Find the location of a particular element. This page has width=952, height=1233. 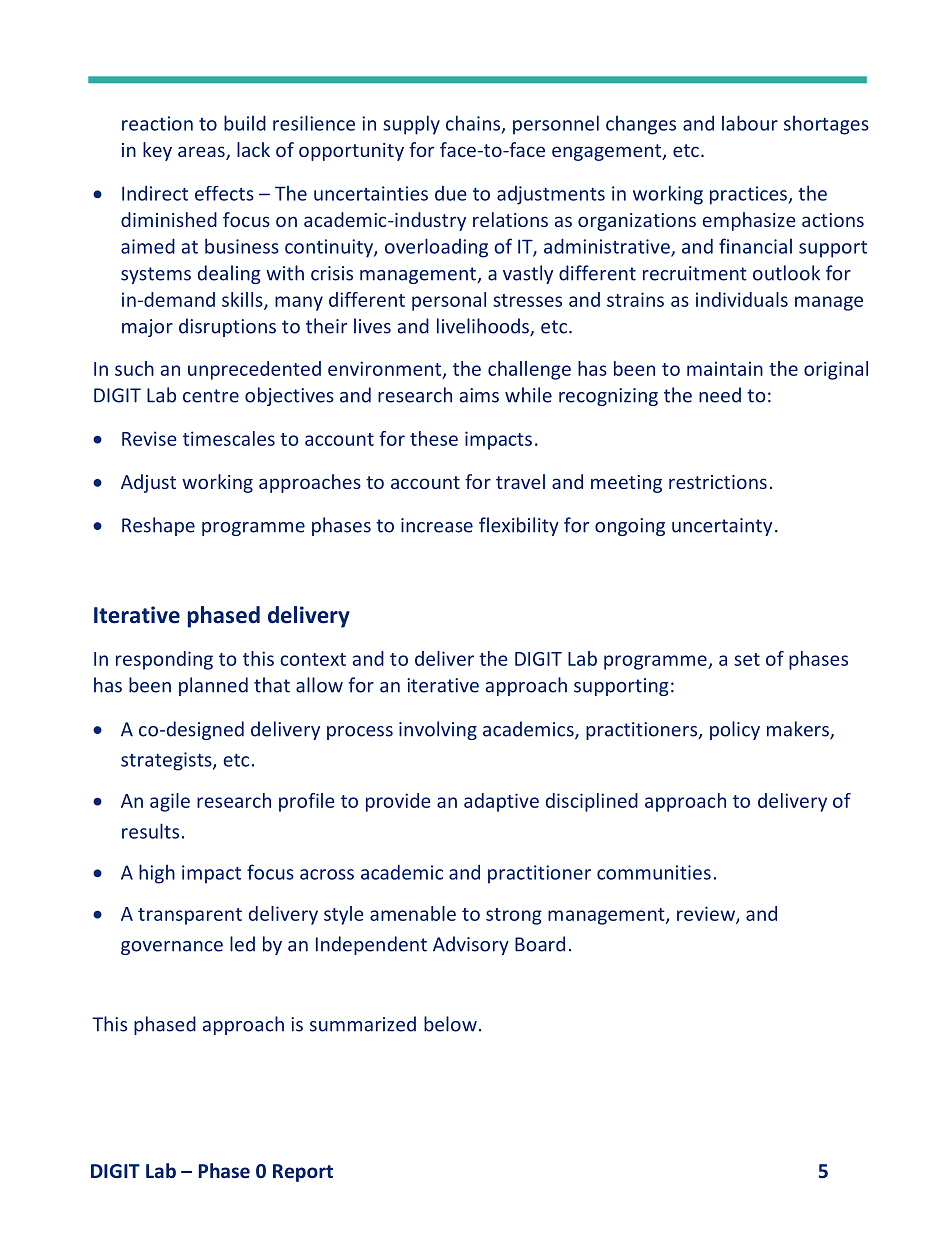

labour is located at coordinates (750, 123).
